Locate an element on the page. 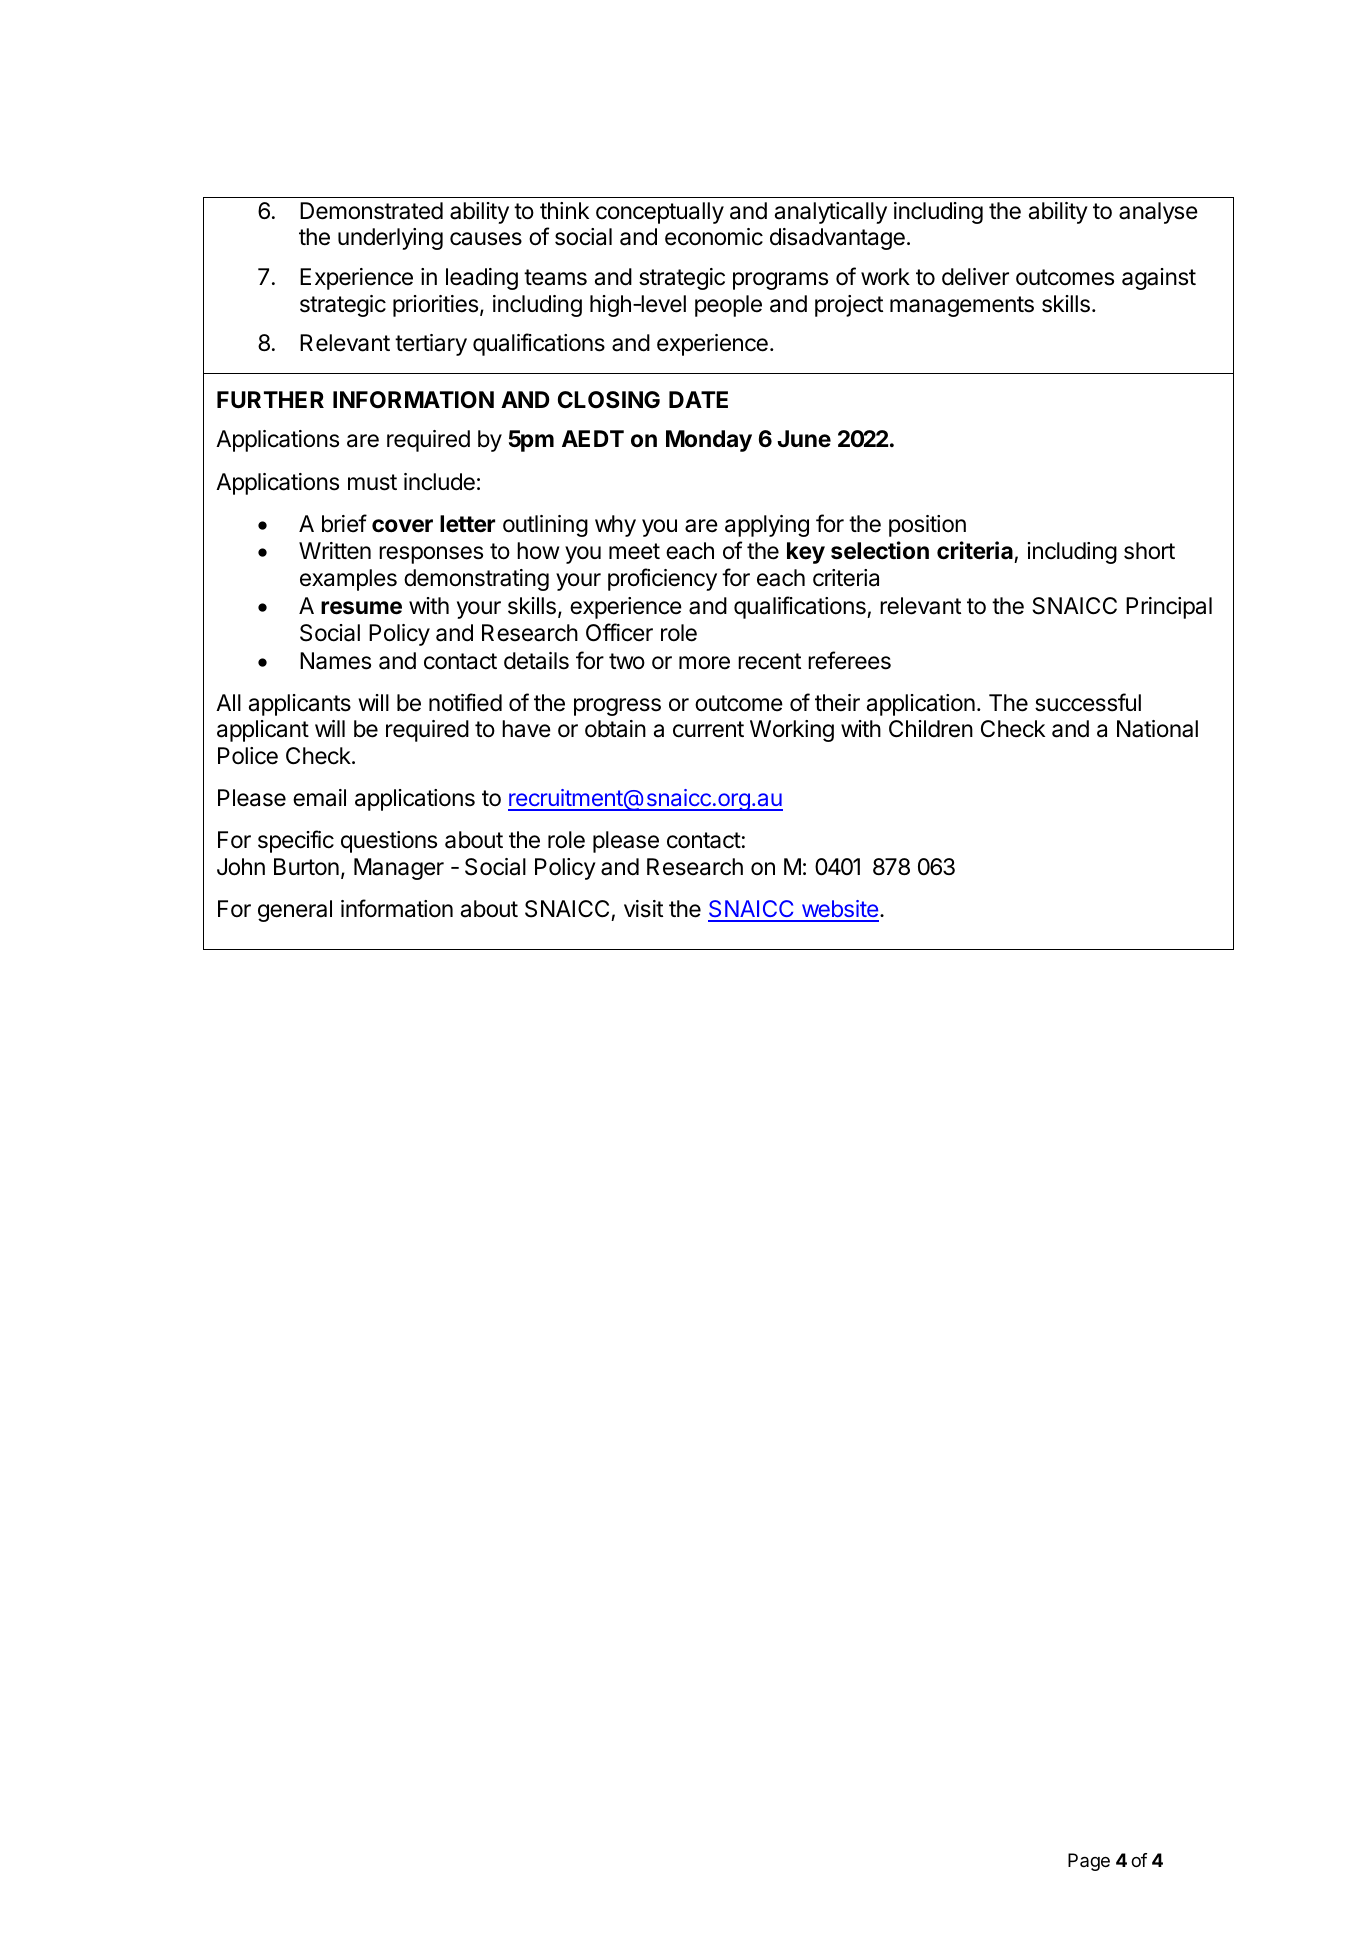  underlying is located at coordinates (390, 239).
